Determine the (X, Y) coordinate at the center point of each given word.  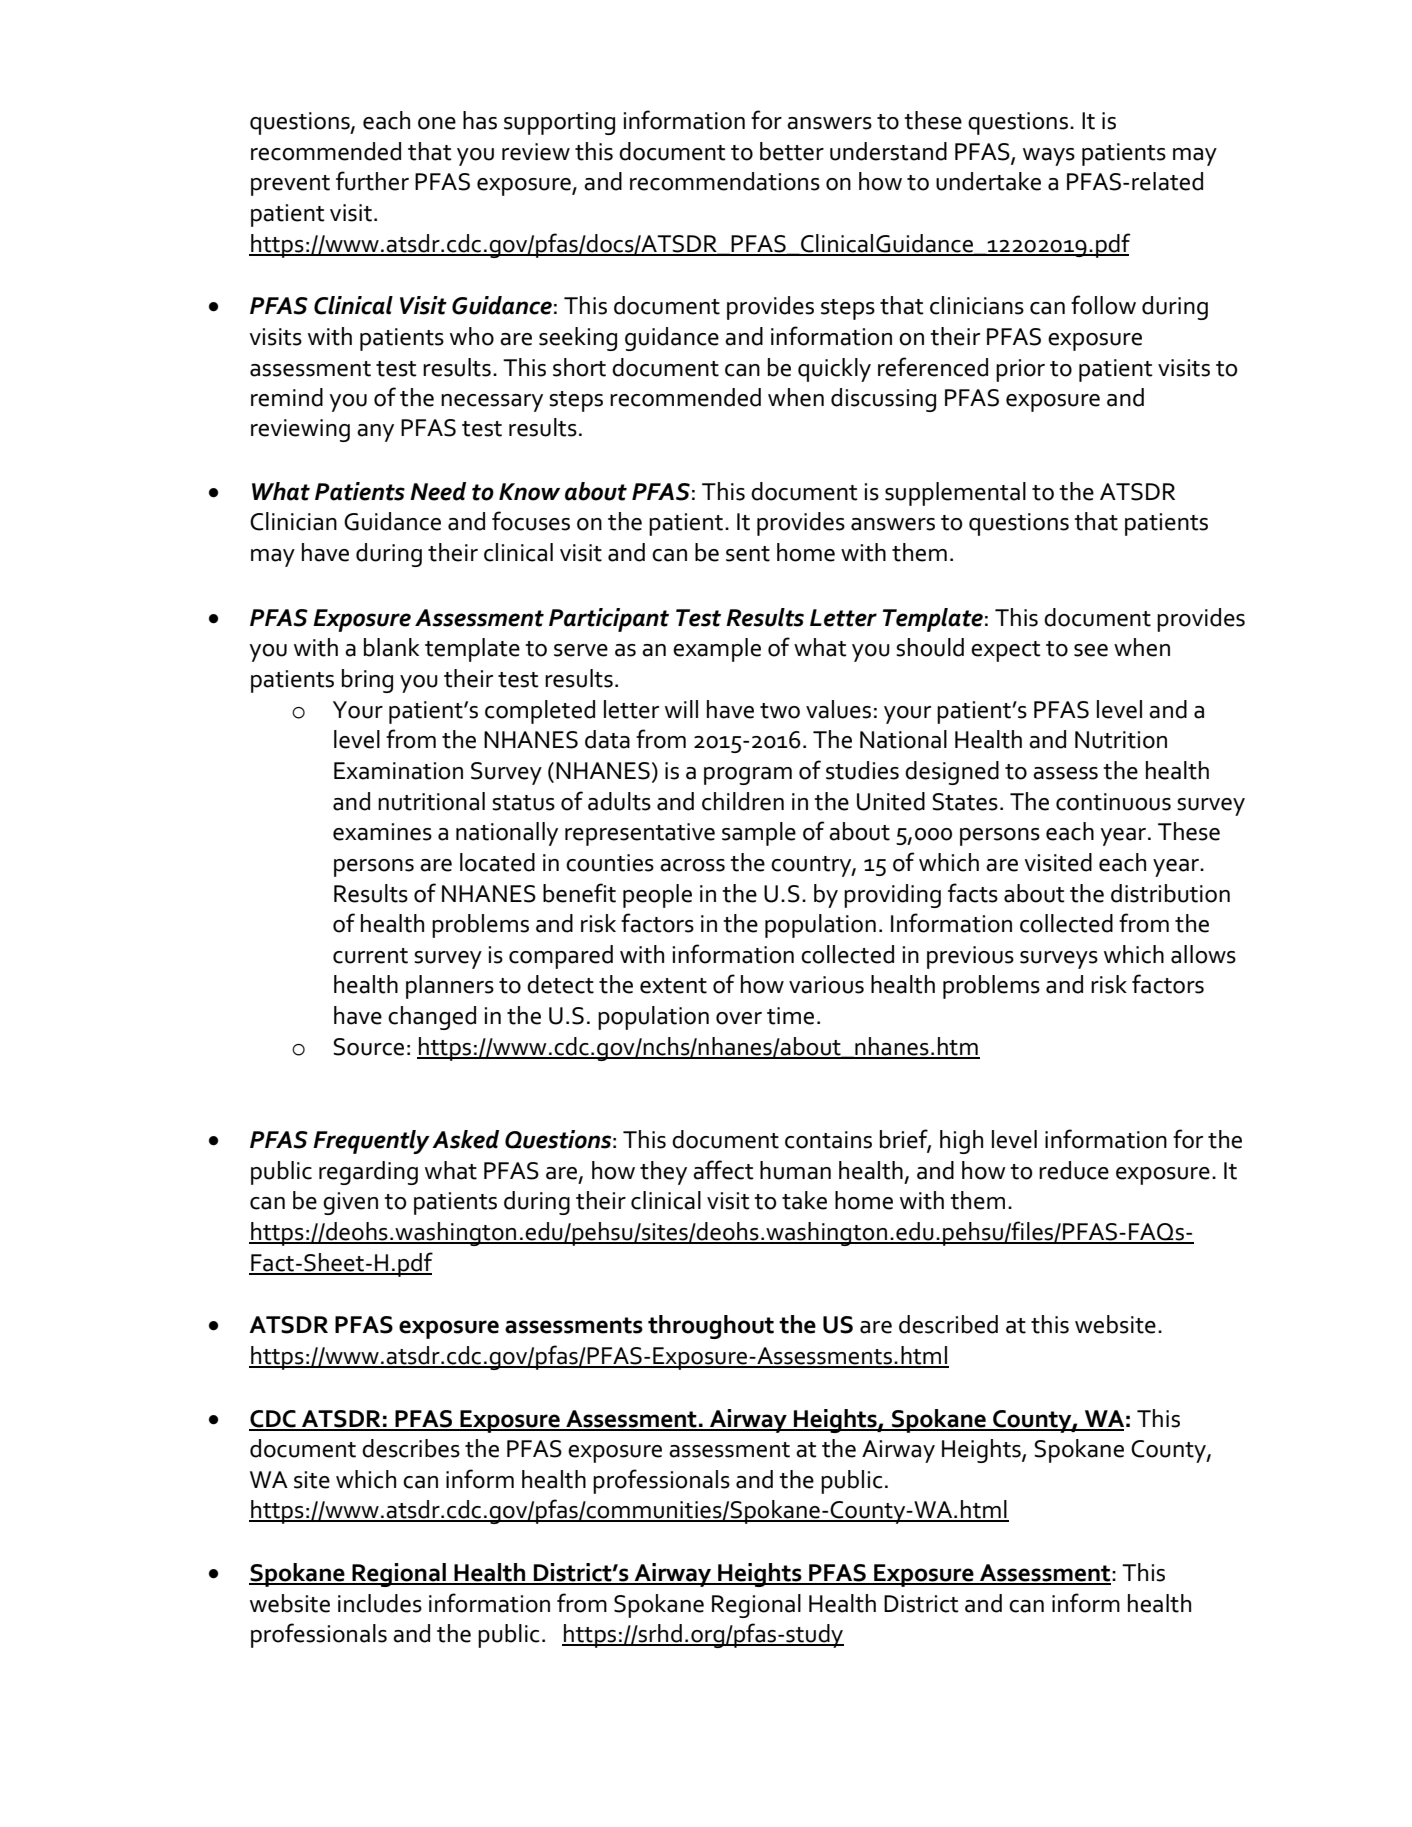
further (372, 181)
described (948, 1324)
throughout (711, 1327)
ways (1049, 157)
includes (380, 1603)
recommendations (725, 181)
